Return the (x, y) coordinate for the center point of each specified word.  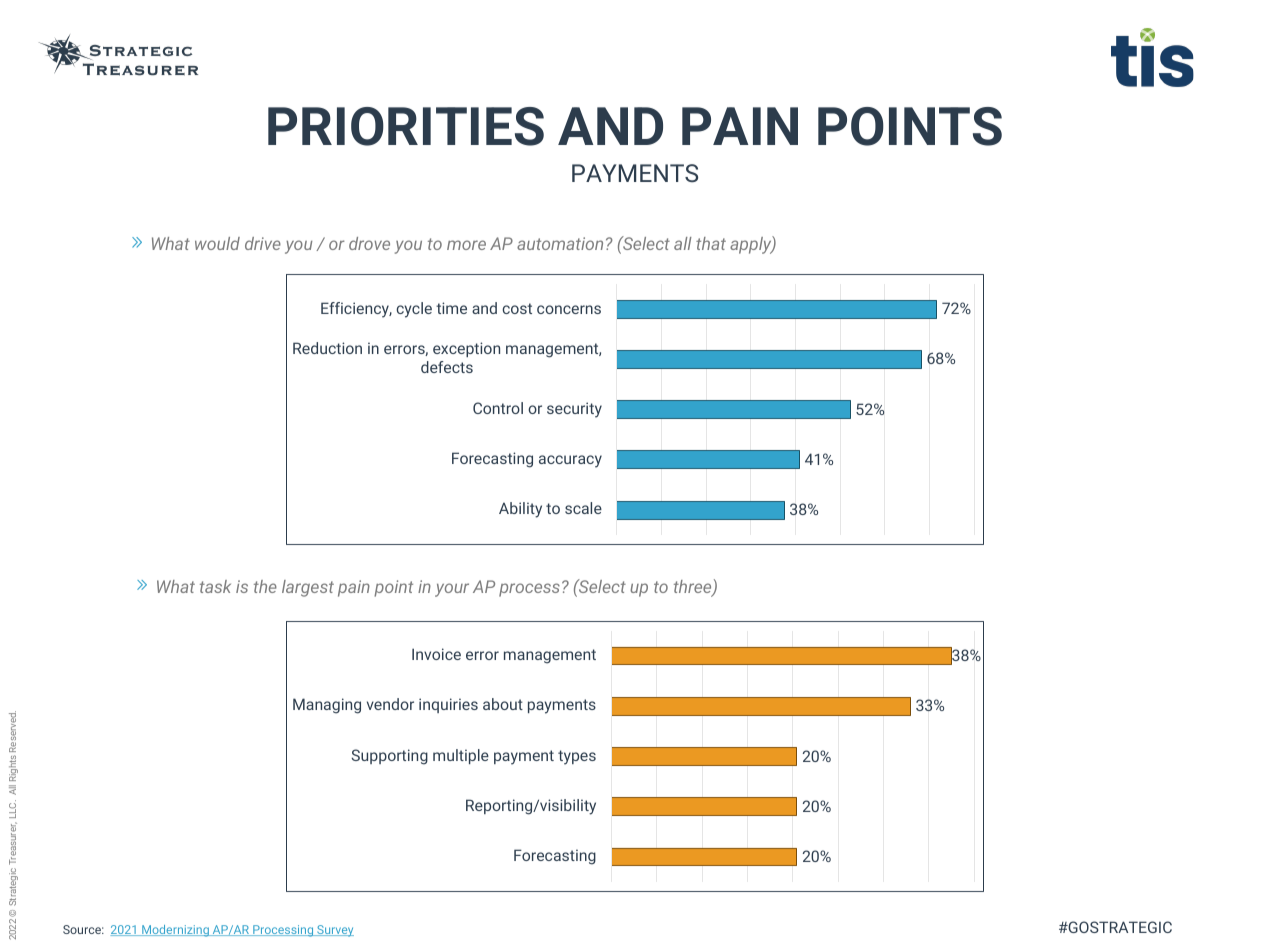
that (711, 243)
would (217, 243)
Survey (334, 931)
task (215, 586)
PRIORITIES (406, 126)
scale (583, 508)
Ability (520, 510)
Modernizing (175, 931)
